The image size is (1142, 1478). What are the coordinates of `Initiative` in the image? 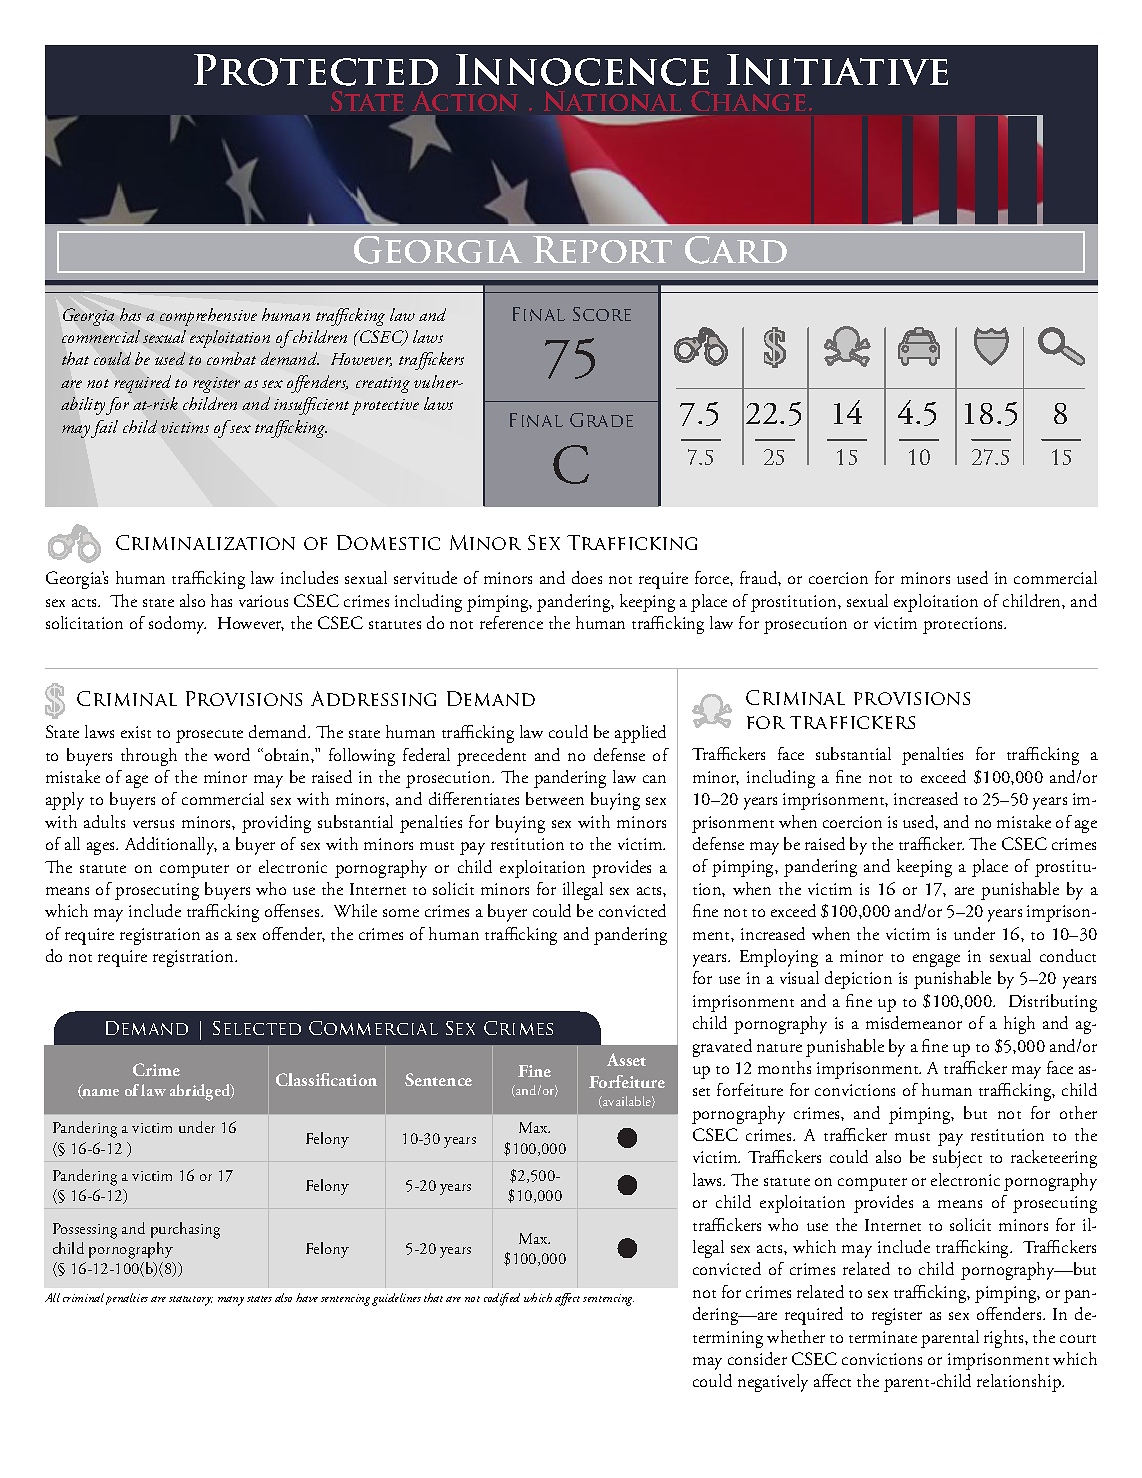 It's located at (837, 69).
